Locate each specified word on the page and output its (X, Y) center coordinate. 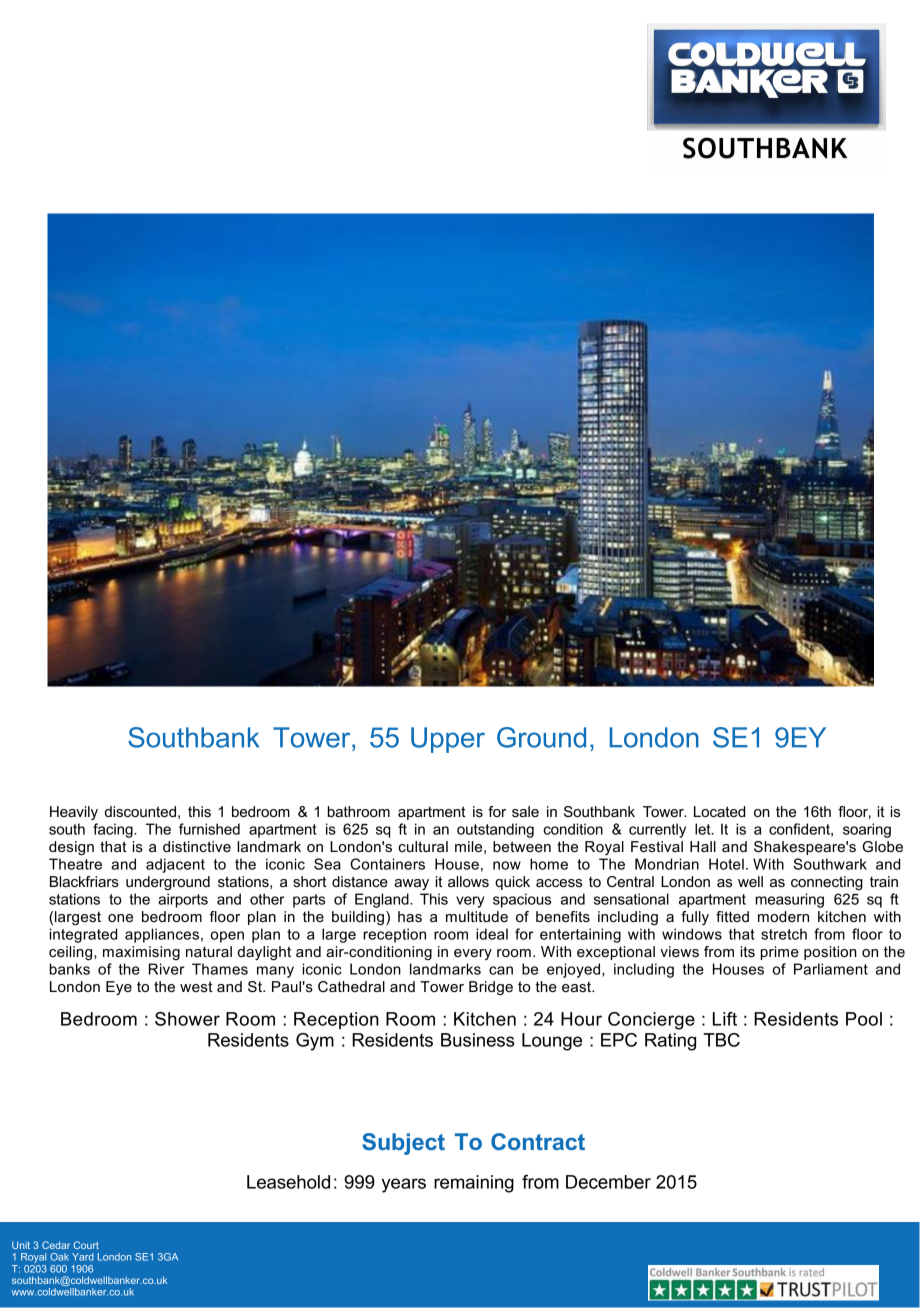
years (404, 1185)
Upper (448, 740)
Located (719, 811)
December (608, 1182)
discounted (140, 811)
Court (86, 1245)
